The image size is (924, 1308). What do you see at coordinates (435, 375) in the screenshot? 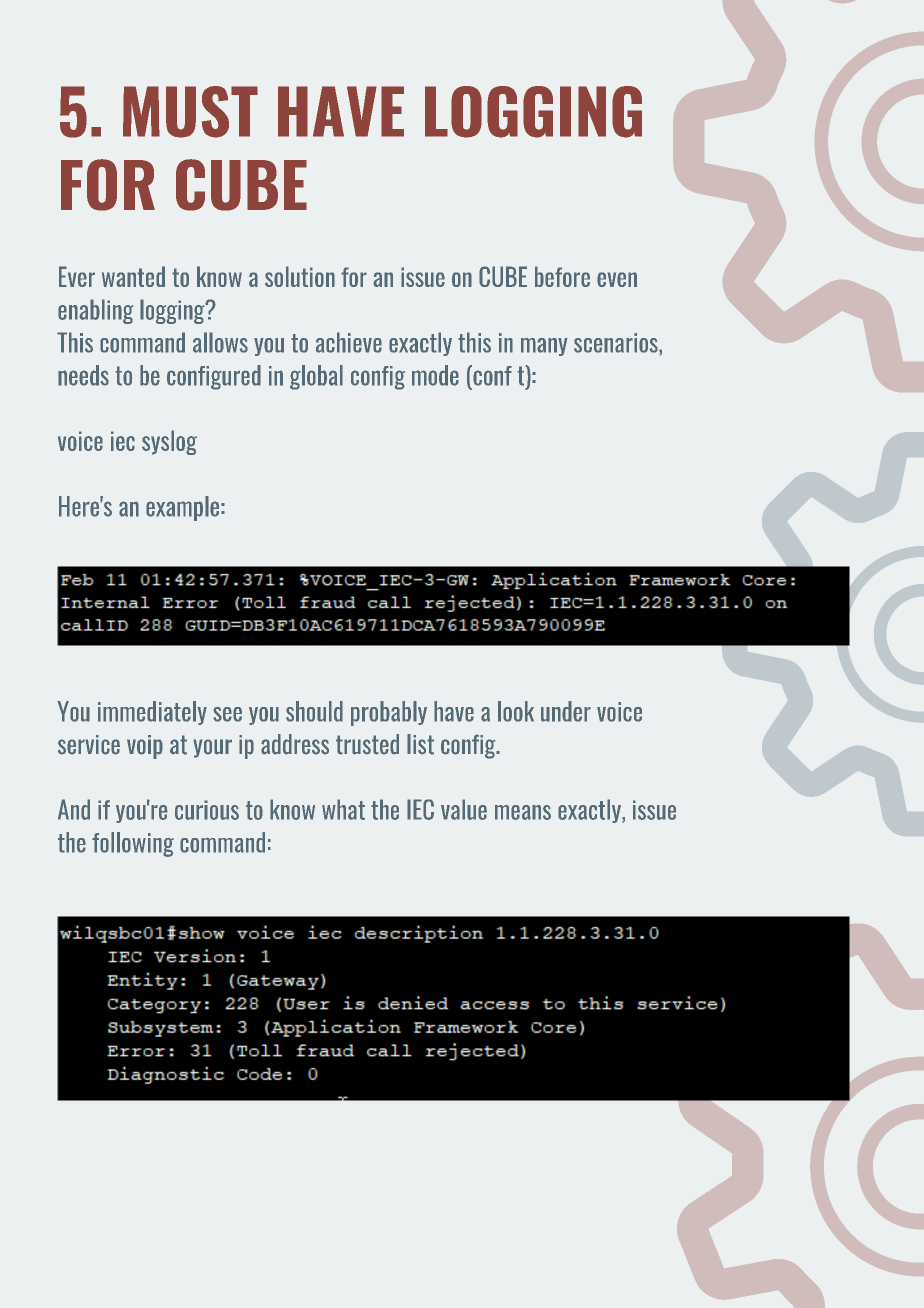
I see `mode` at bounding box center [435, 375].
